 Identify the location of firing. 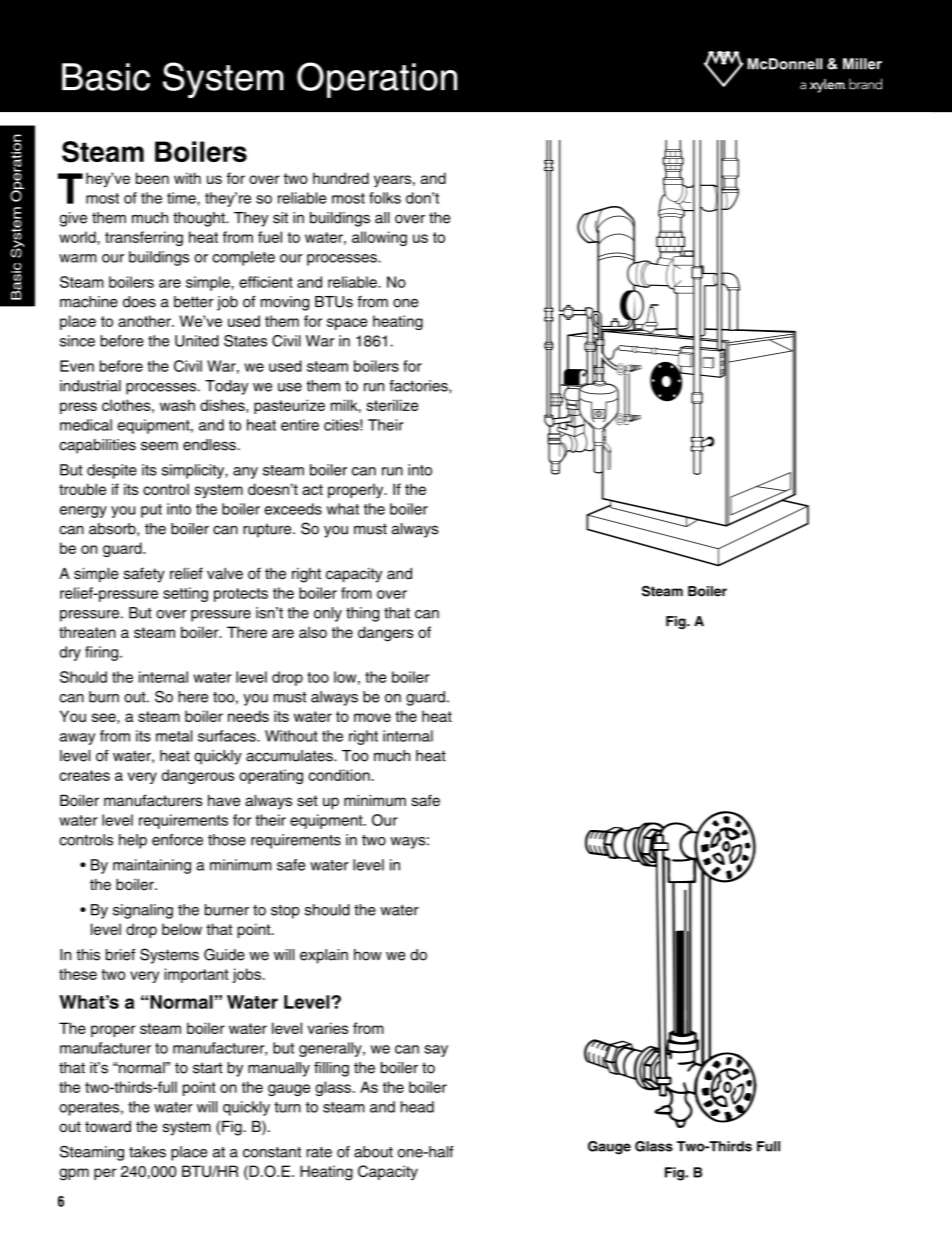
(101, 653).
